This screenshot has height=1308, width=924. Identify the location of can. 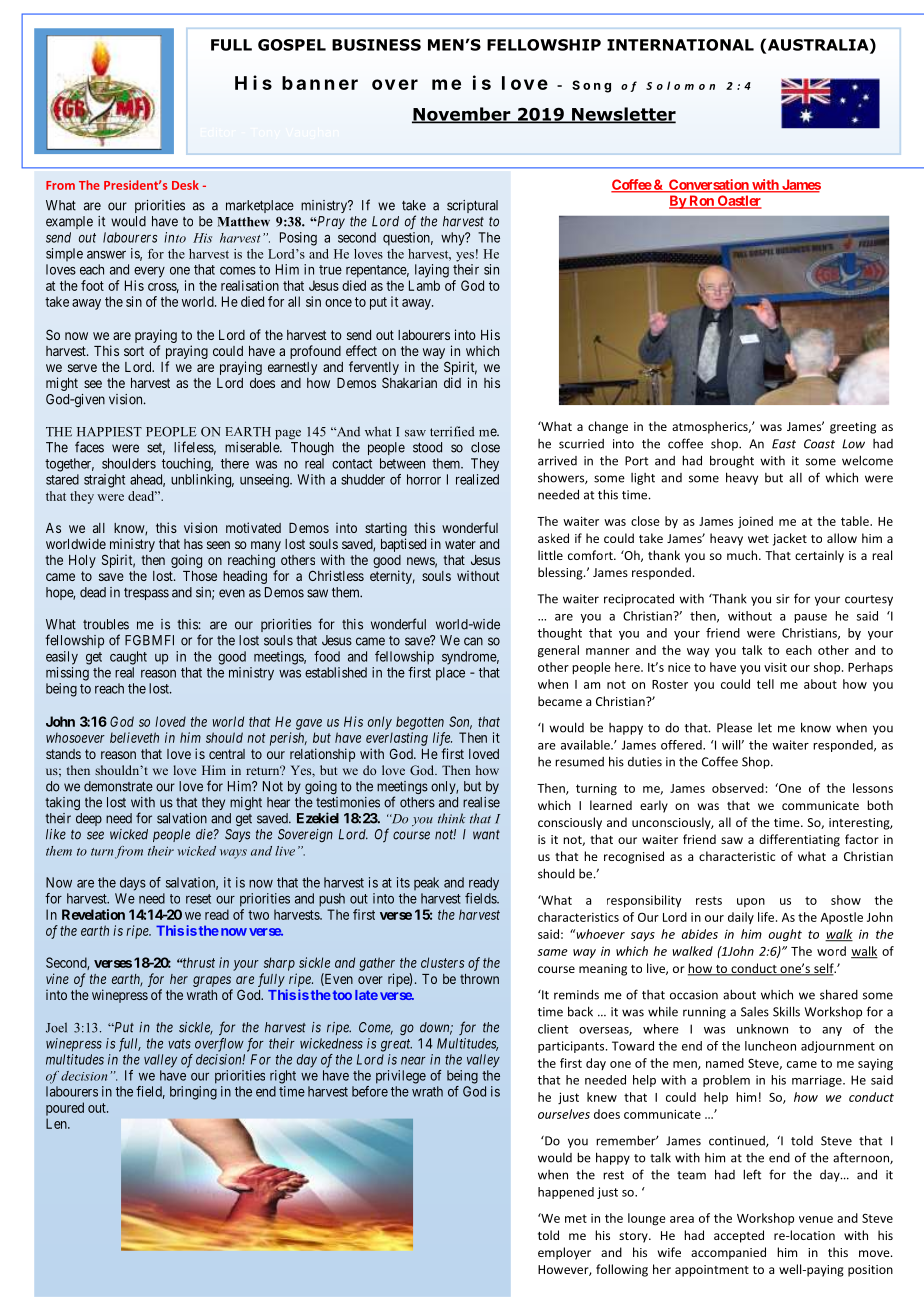
(473, 641).
